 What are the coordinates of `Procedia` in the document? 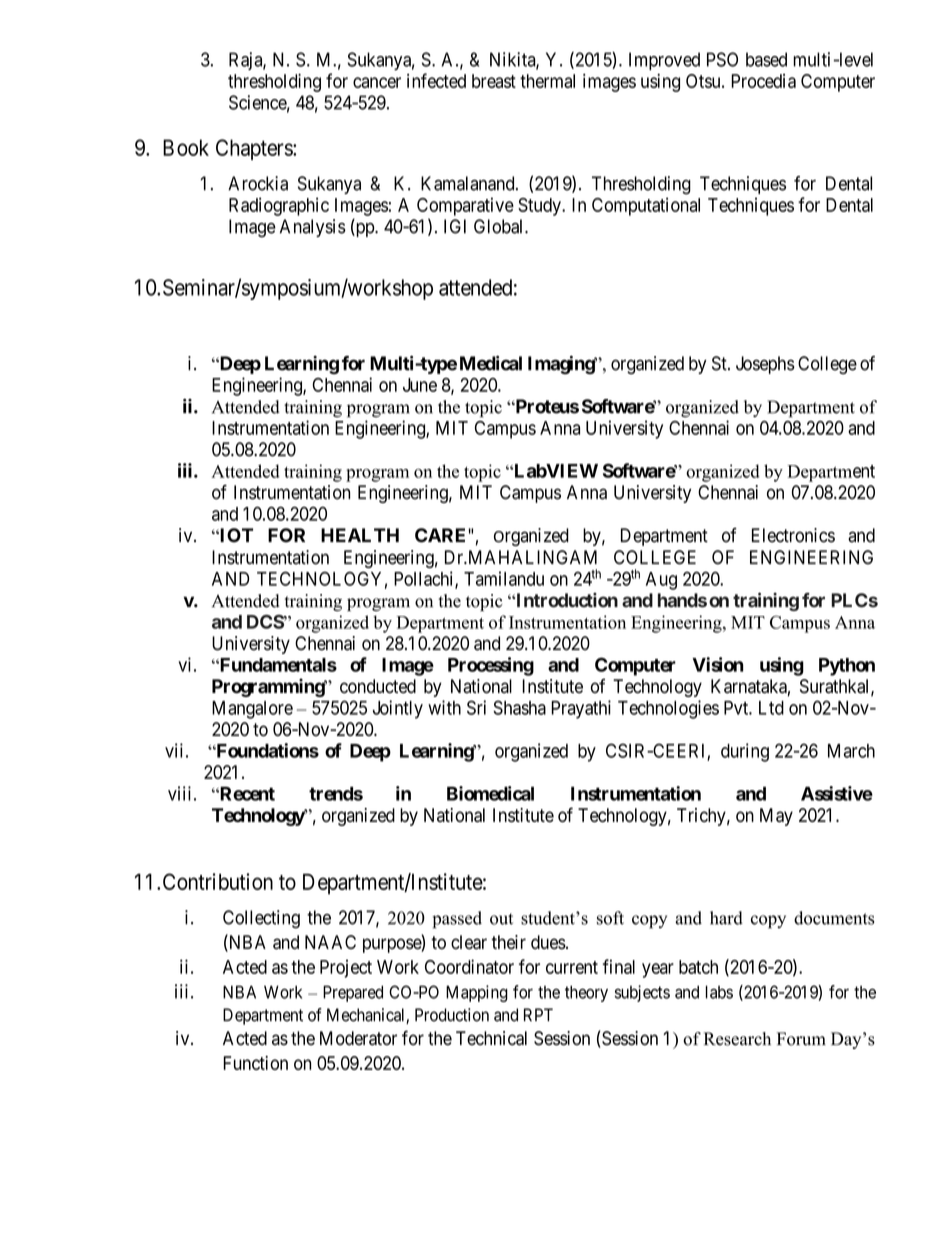 It's located at (763, 81).
